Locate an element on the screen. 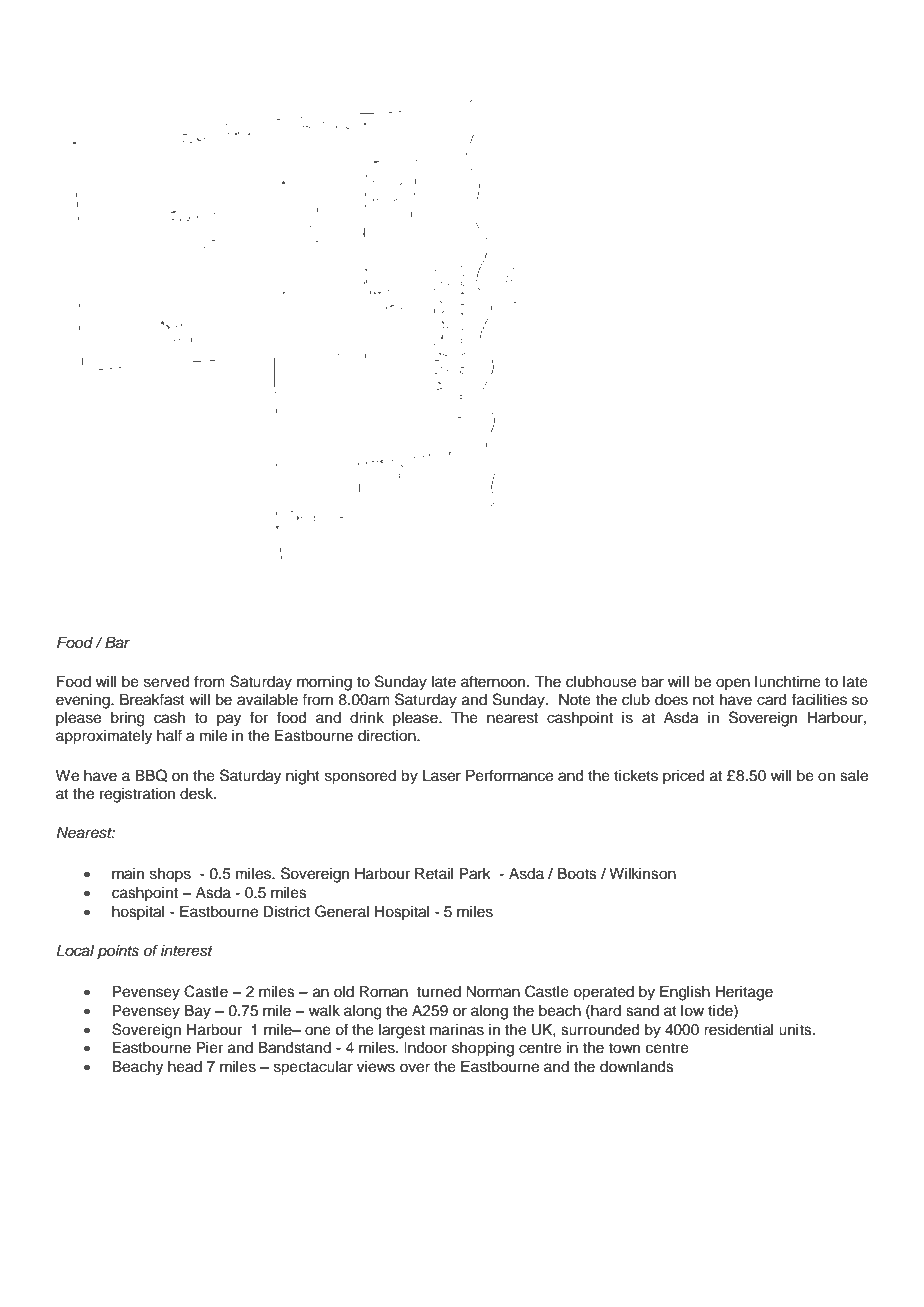  Breakfast is located at coordinates (152, 699).
